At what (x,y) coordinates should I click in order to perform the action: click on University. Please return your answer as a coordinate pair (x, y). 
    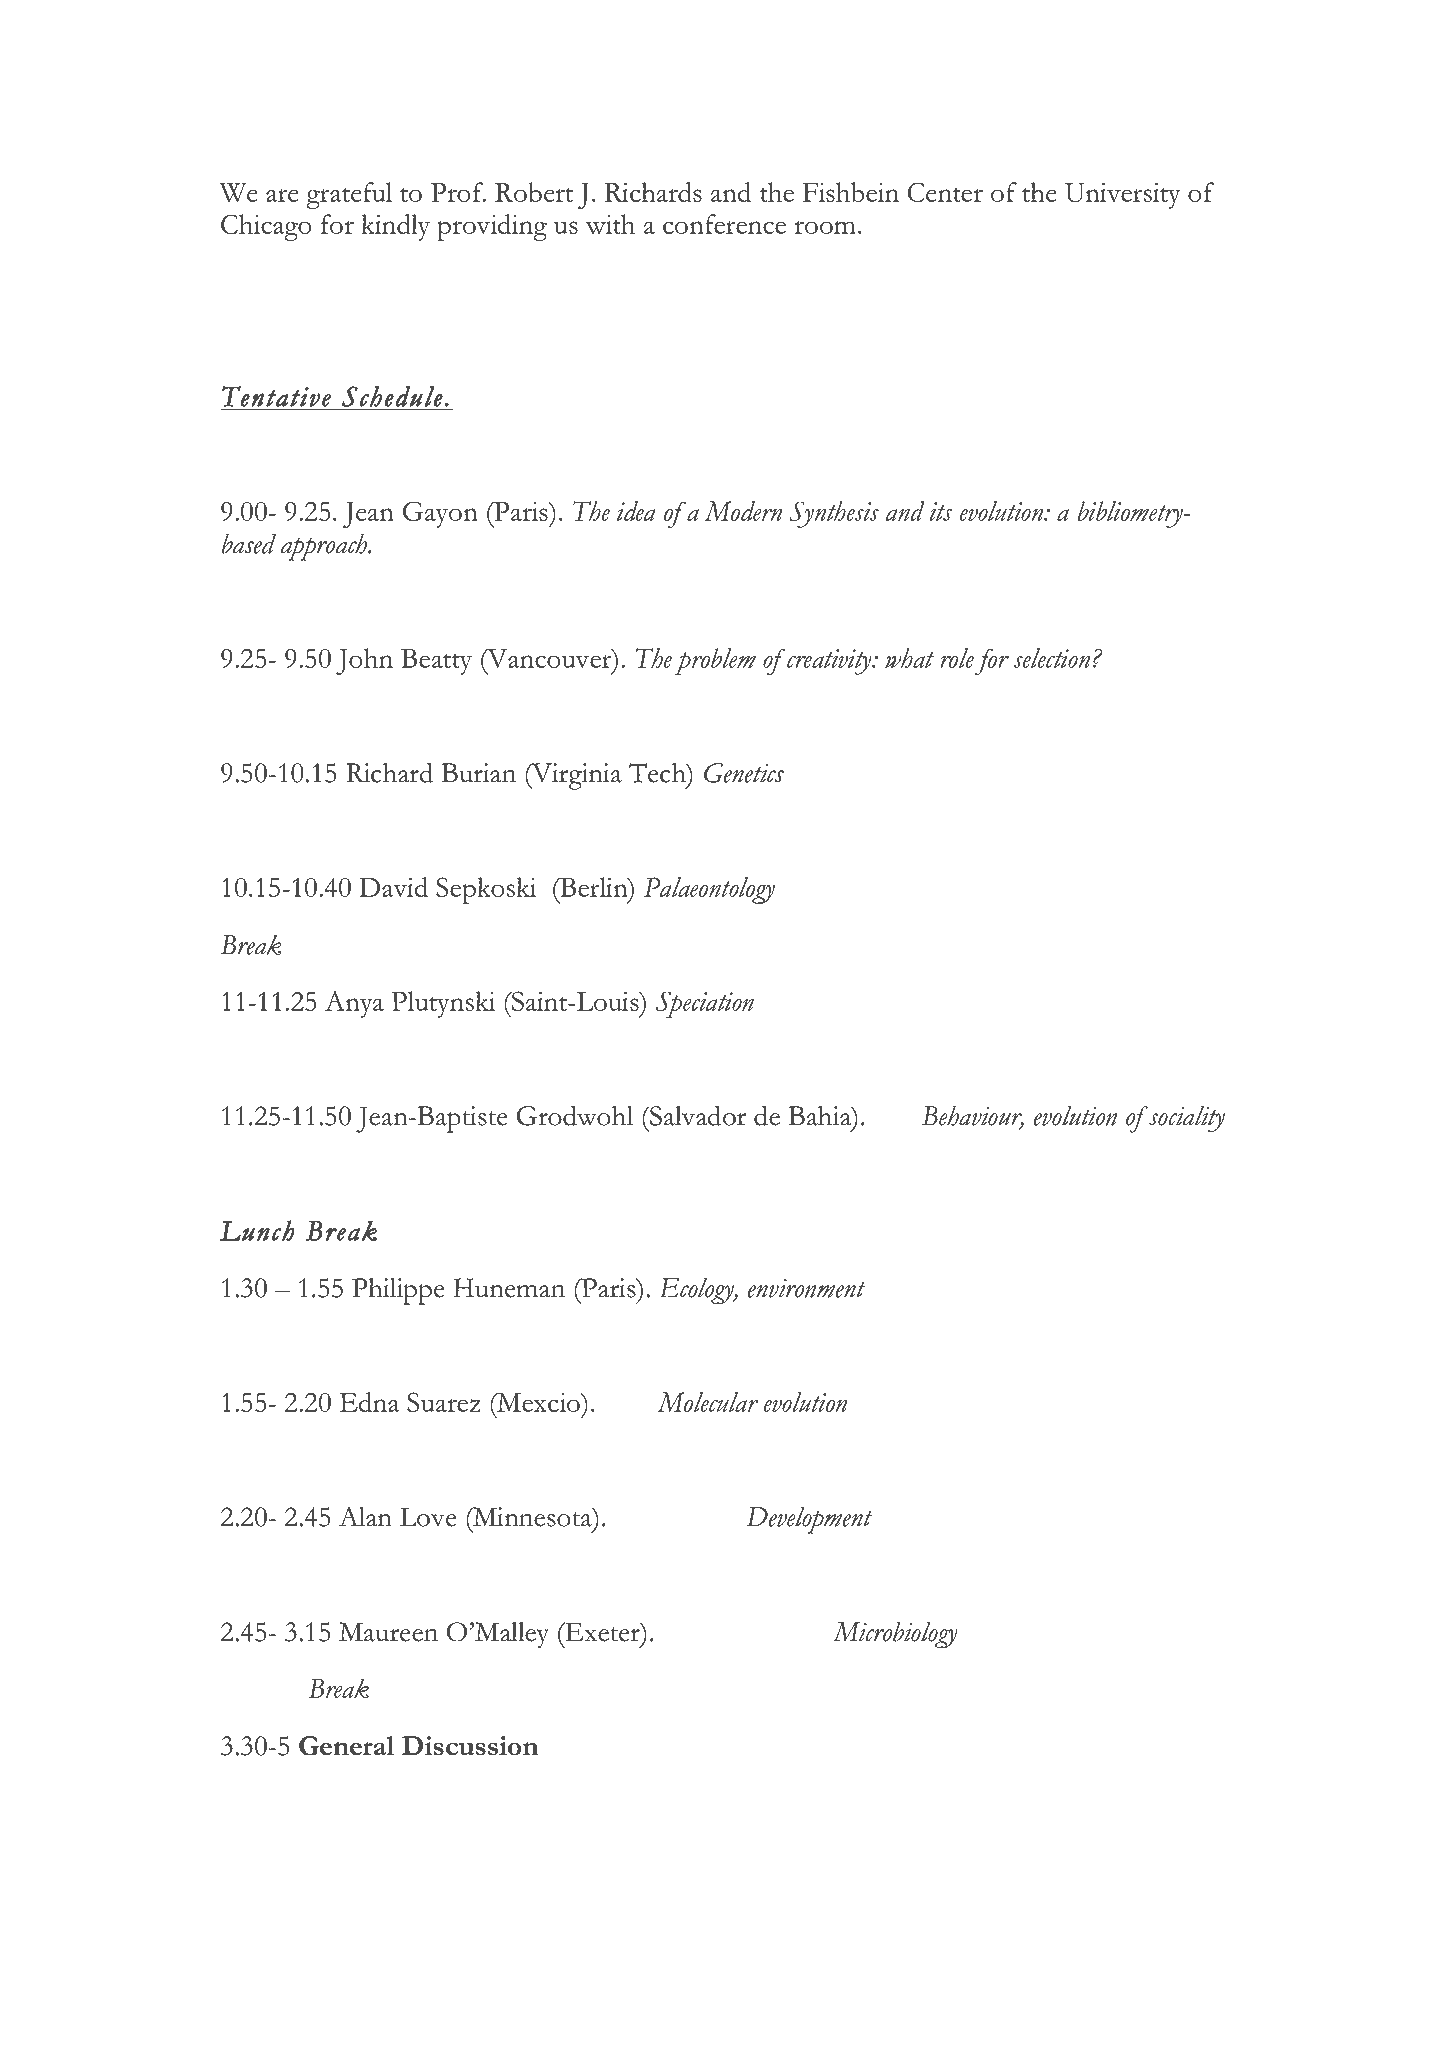
    Looking at the image, I should click on (1123, 196).
